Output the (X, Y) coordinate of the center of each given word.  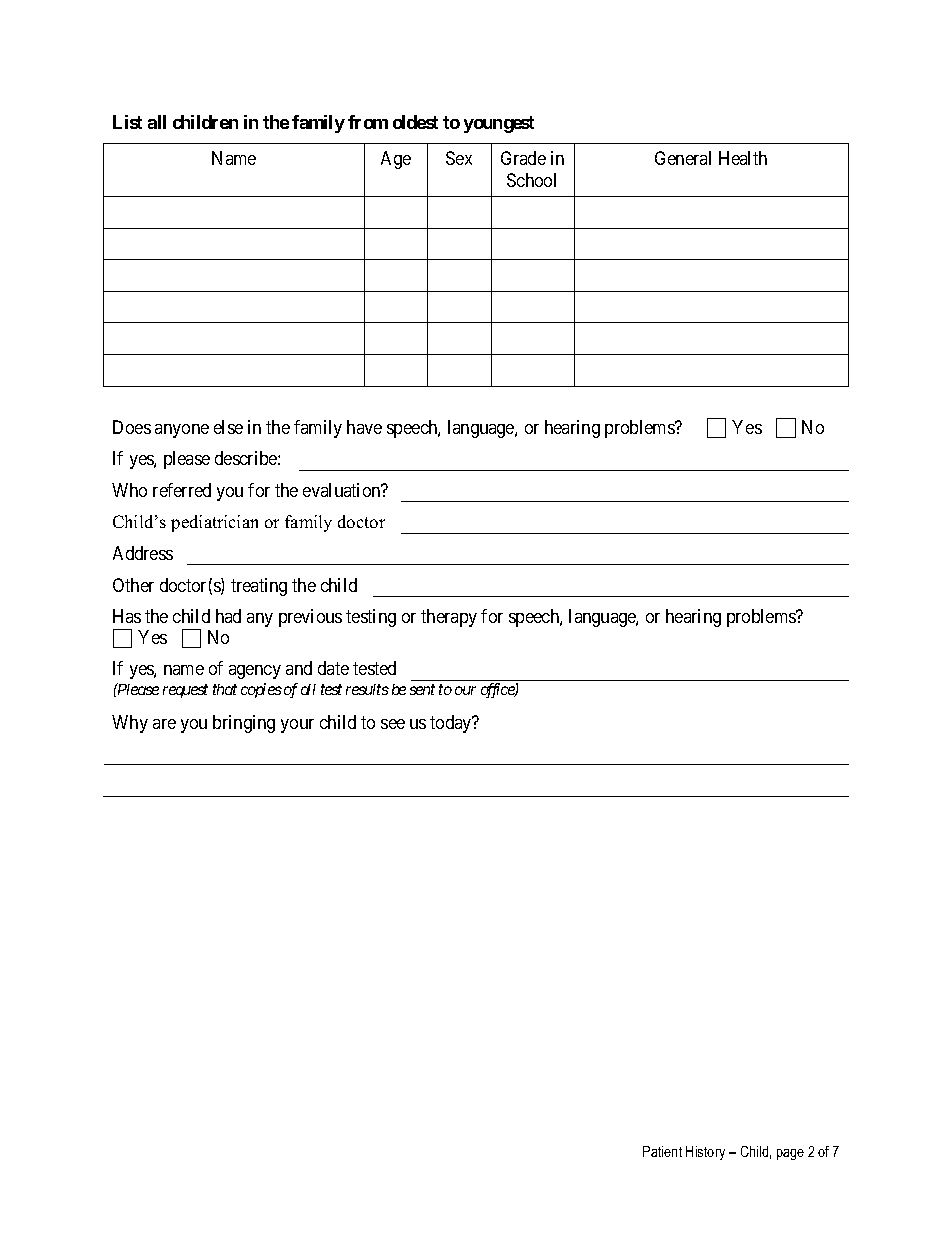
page (790, 1154)
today (452, 724)
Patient (662, 1151)
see (393, 724)
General (683, 158)
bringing (244, 724)
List (127, 122)
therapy (449, 618)
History (705, 1153)
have (364, 427)
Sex (459, 158)
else (228, 427)
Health (743, 158)
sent (422, 689)
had (228, 616)
